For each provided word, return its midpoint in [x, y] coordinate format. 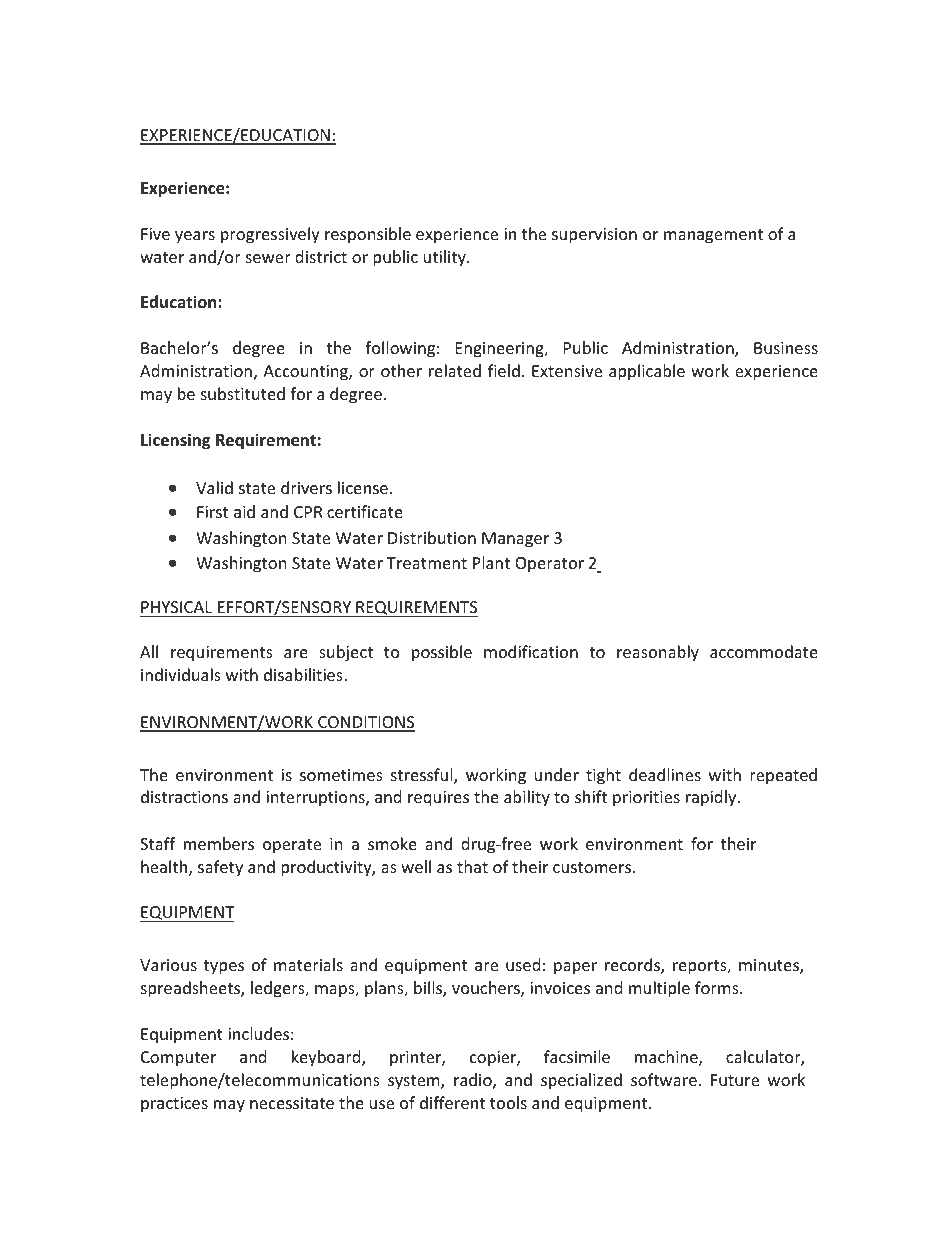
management [713, 236]
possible [442, 653]
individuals [181, 674]
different [452, 1102]
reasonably [658, 653]
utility [446, 258]
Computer [178, 1059]
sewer [268, 258]
